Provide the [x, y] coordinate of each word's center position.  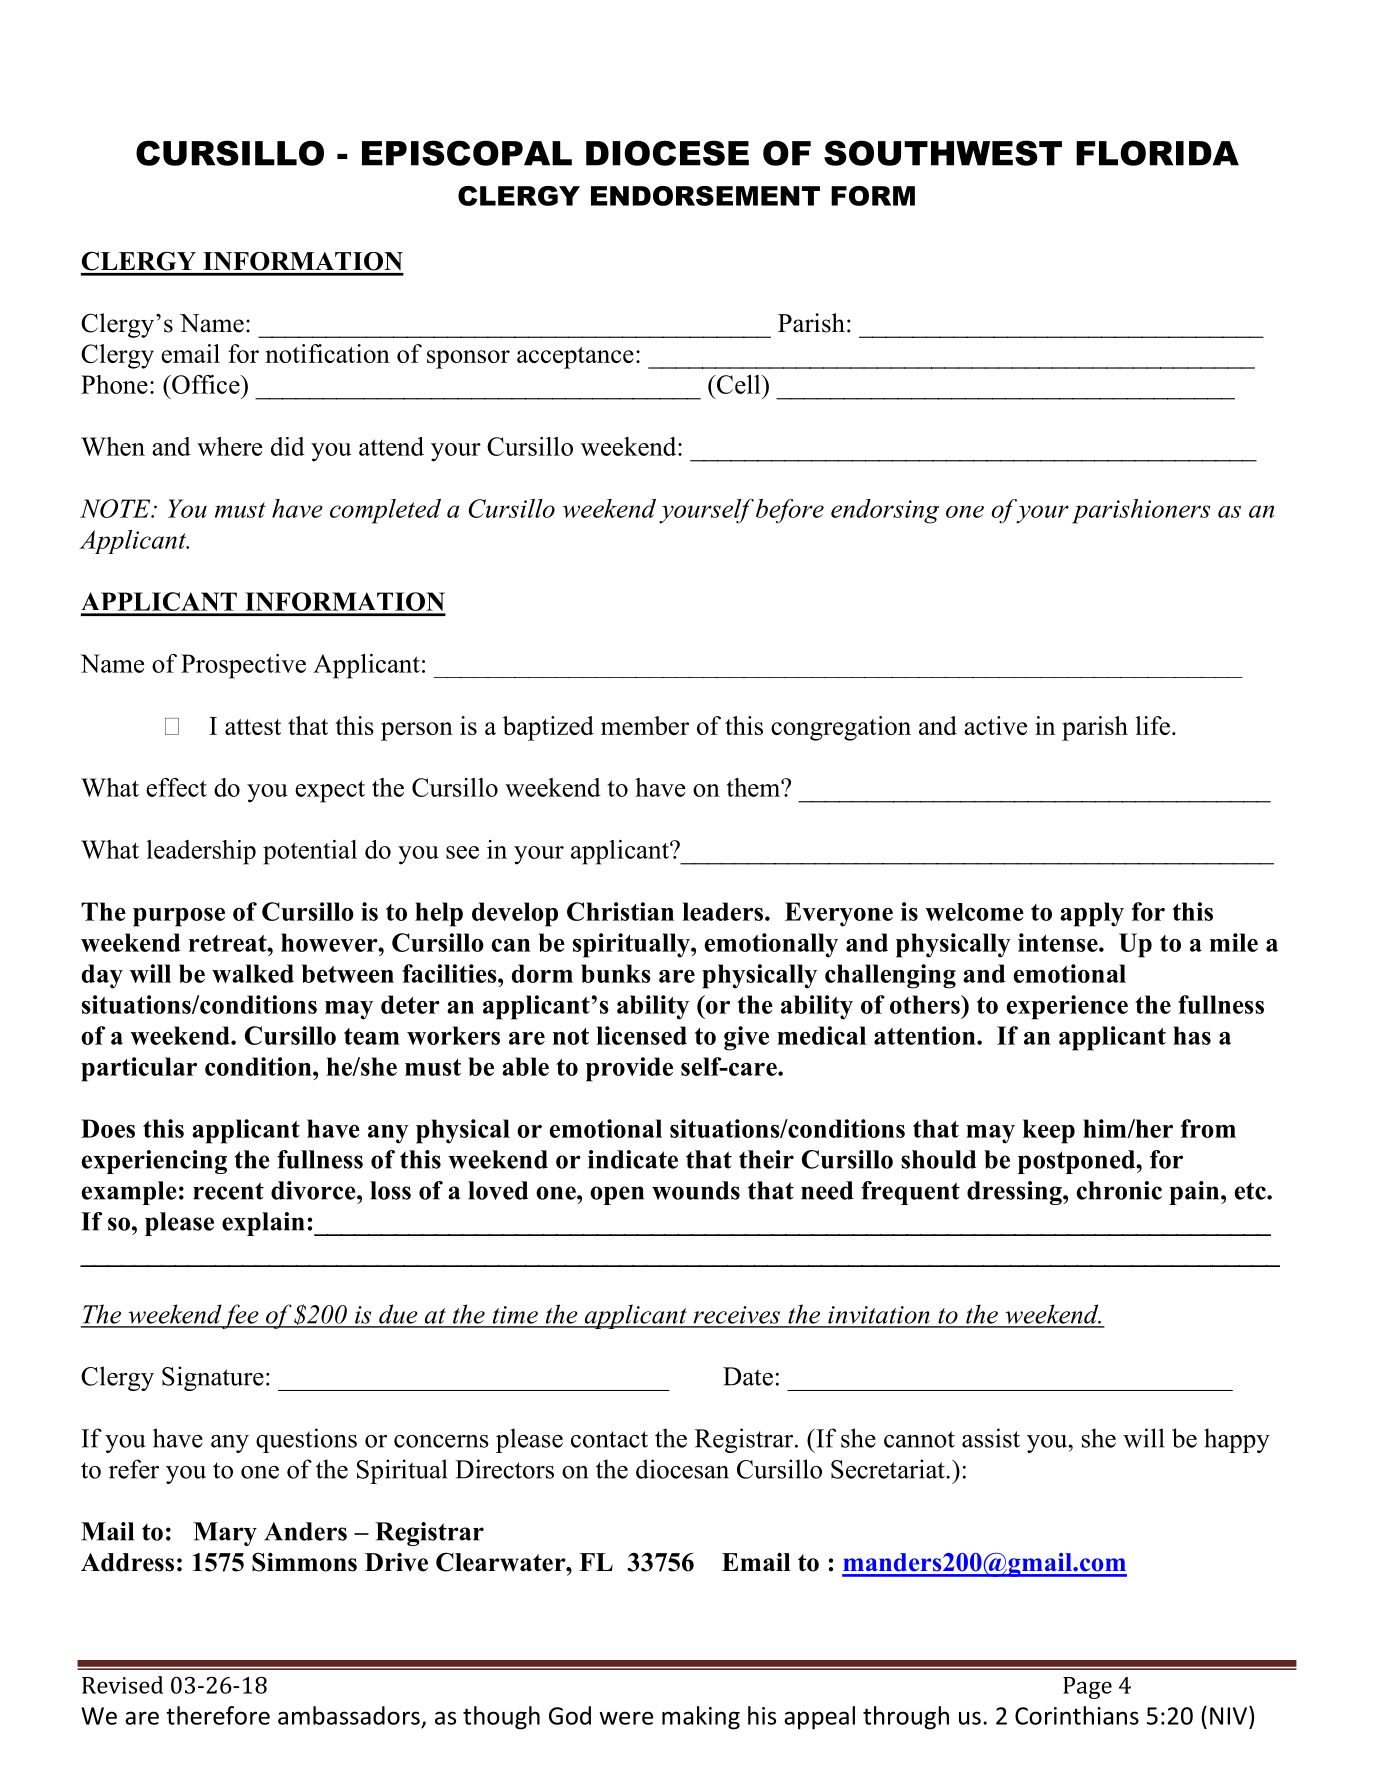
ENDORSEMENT [705, 196]
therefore [218, 1715]
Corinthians [1077, 1715]
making [701, 1718]
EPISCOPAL [467, 153]
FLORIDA [1157, 153]
